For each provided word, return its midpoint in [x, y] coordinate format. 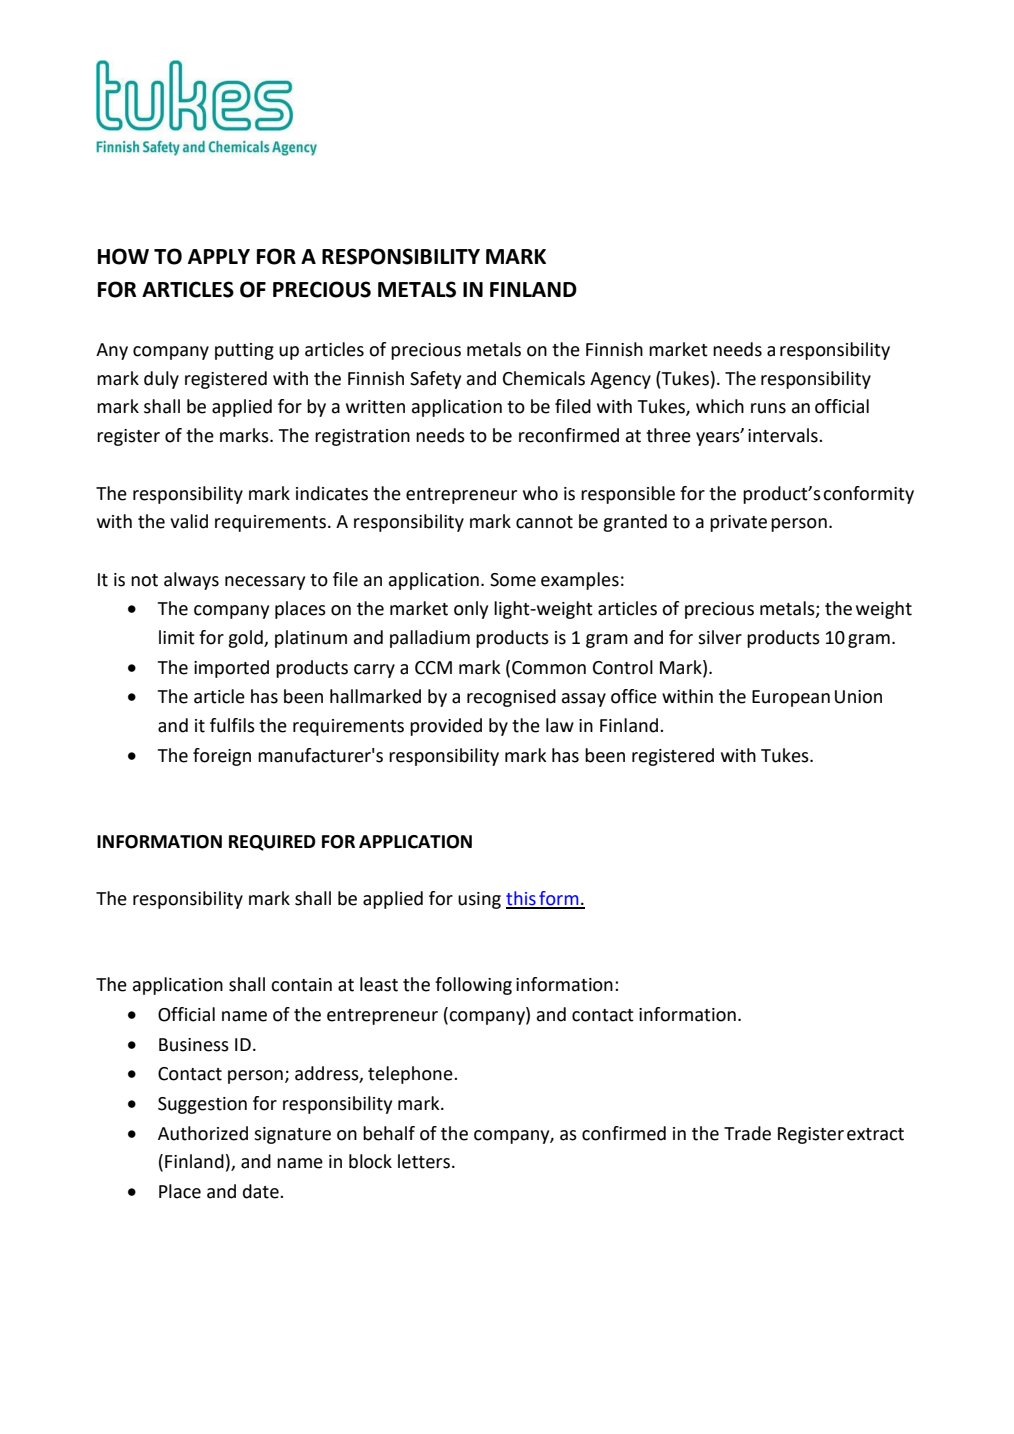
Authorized [203, 1133]
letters [424, 1161]
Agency [620, 380]
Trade [747, 1133]
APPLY [219, 256]
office [634, 696]
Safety [435, 380]
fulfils [232, 725]
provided [446, 727]
